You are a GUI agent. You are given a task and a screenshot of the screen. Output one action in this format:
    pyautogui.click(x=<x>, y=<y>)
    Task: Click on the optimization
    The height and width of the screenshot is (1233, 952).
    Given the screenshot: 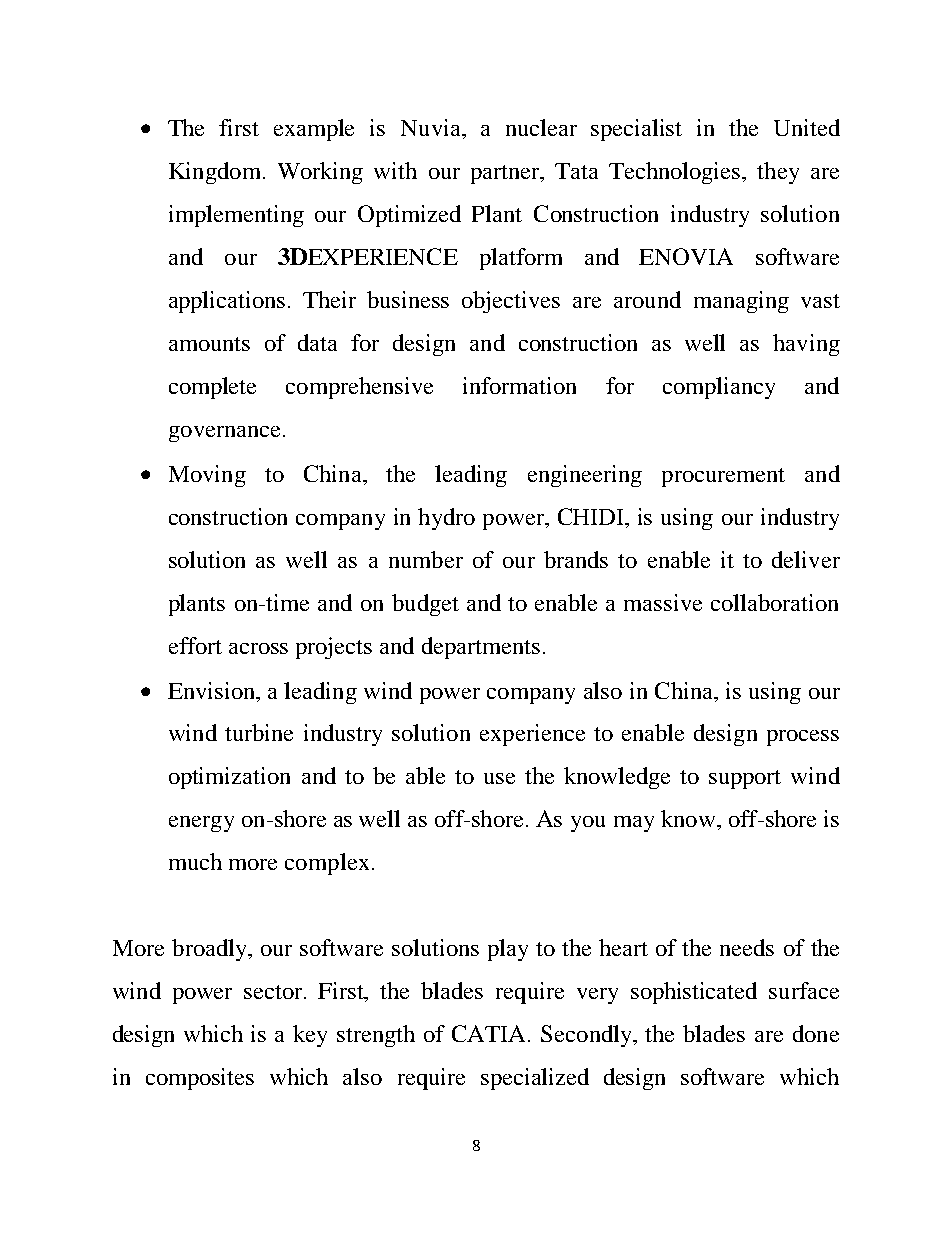 What is the action you would take?
    pyautogui.click(x=229, y=778)
